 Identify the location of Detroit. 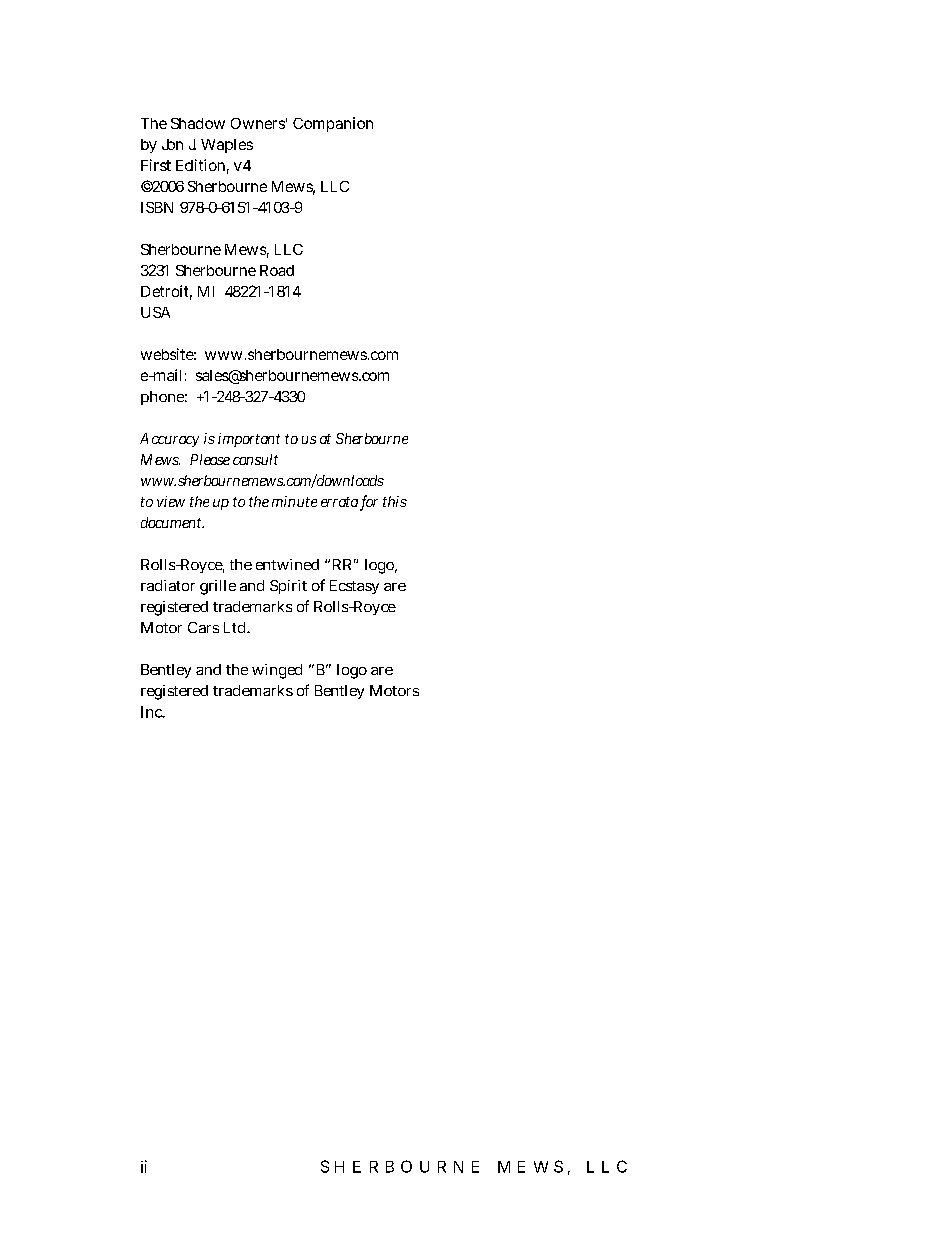
(164, 291).
